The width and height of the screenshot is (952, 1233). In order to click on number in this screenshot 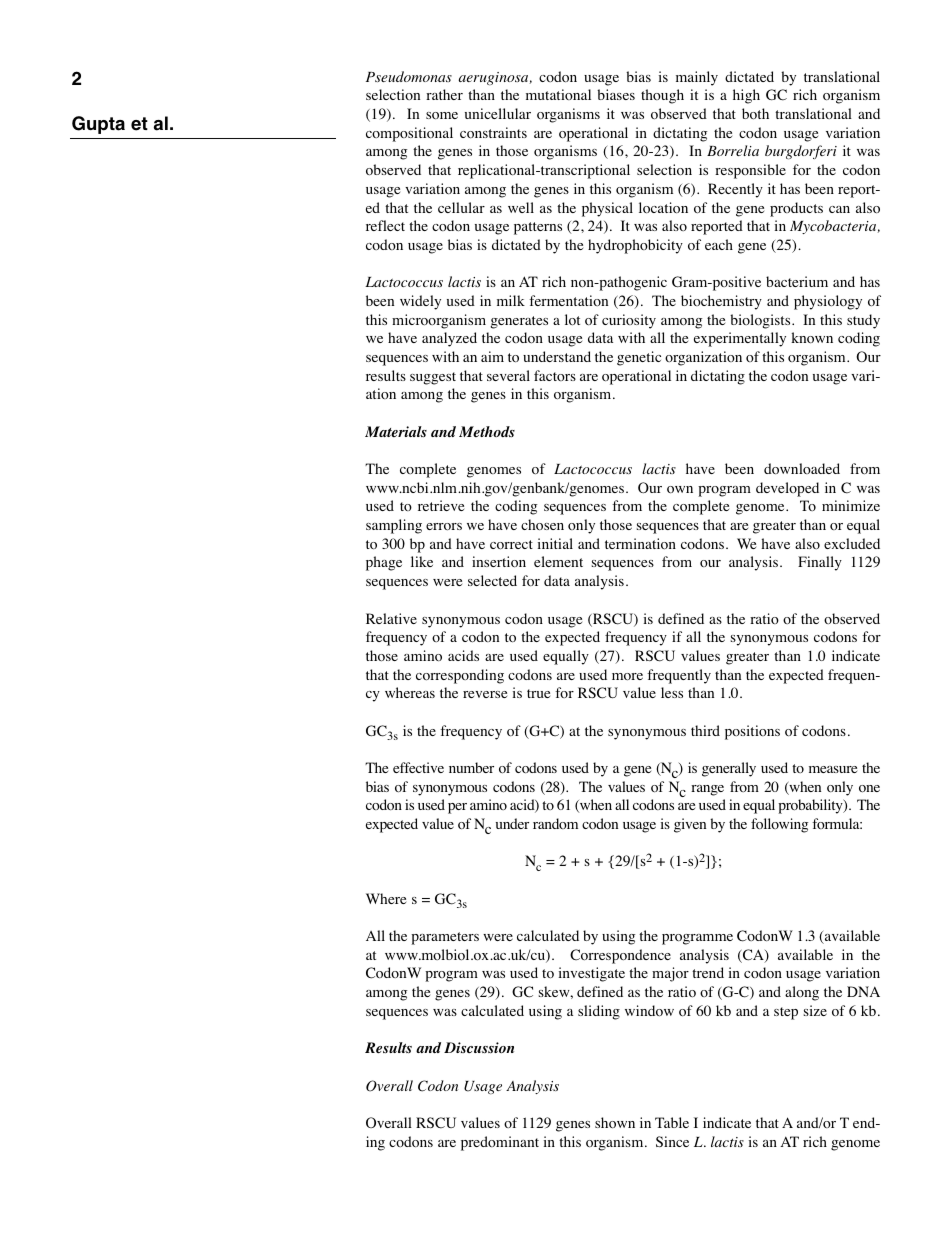, I will do `click(471, 767)`.
